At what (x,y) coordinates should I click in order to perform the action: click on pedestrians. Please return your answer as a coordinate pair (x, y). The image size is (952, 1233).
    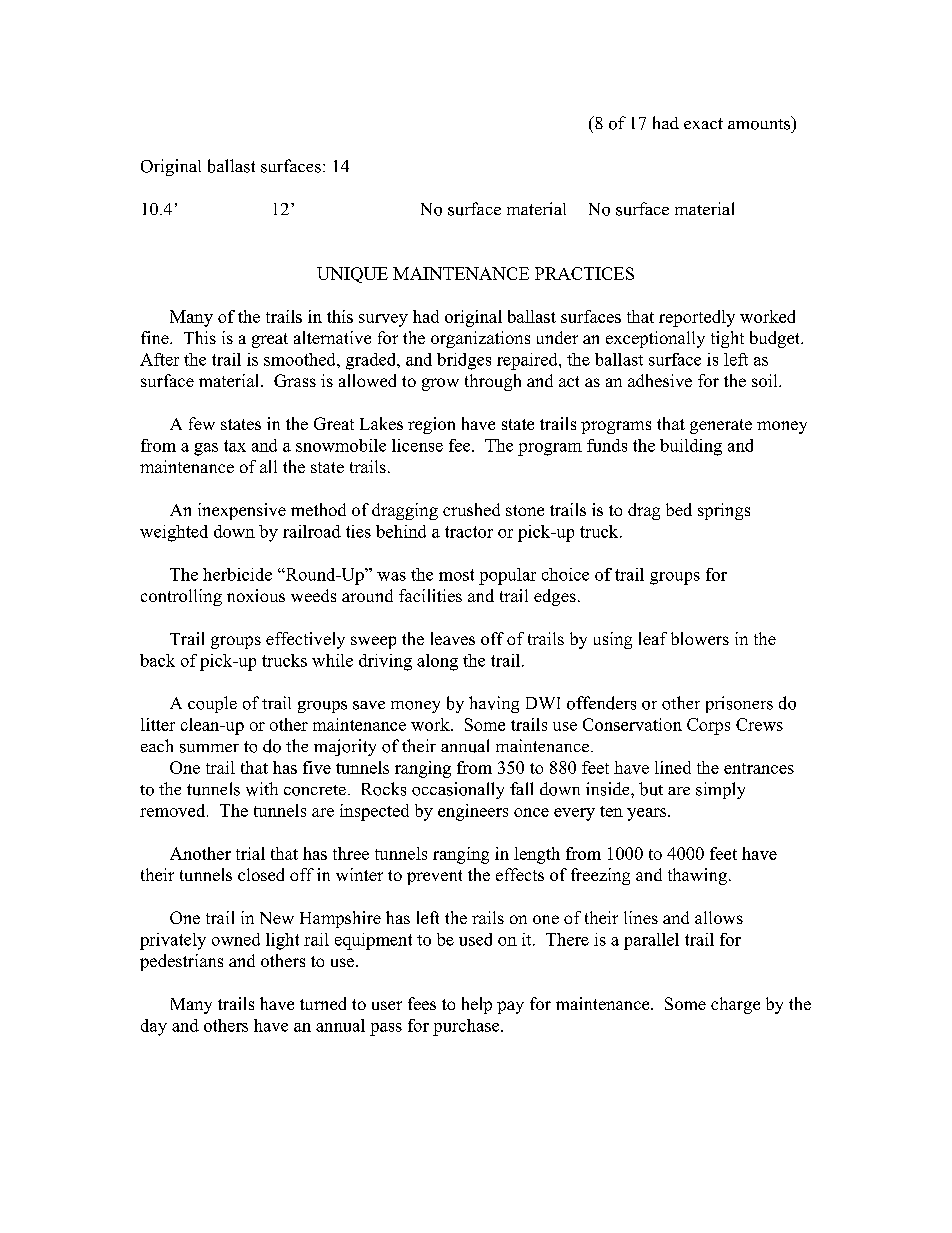
    Looking at the image, I should click on (181, 962).
